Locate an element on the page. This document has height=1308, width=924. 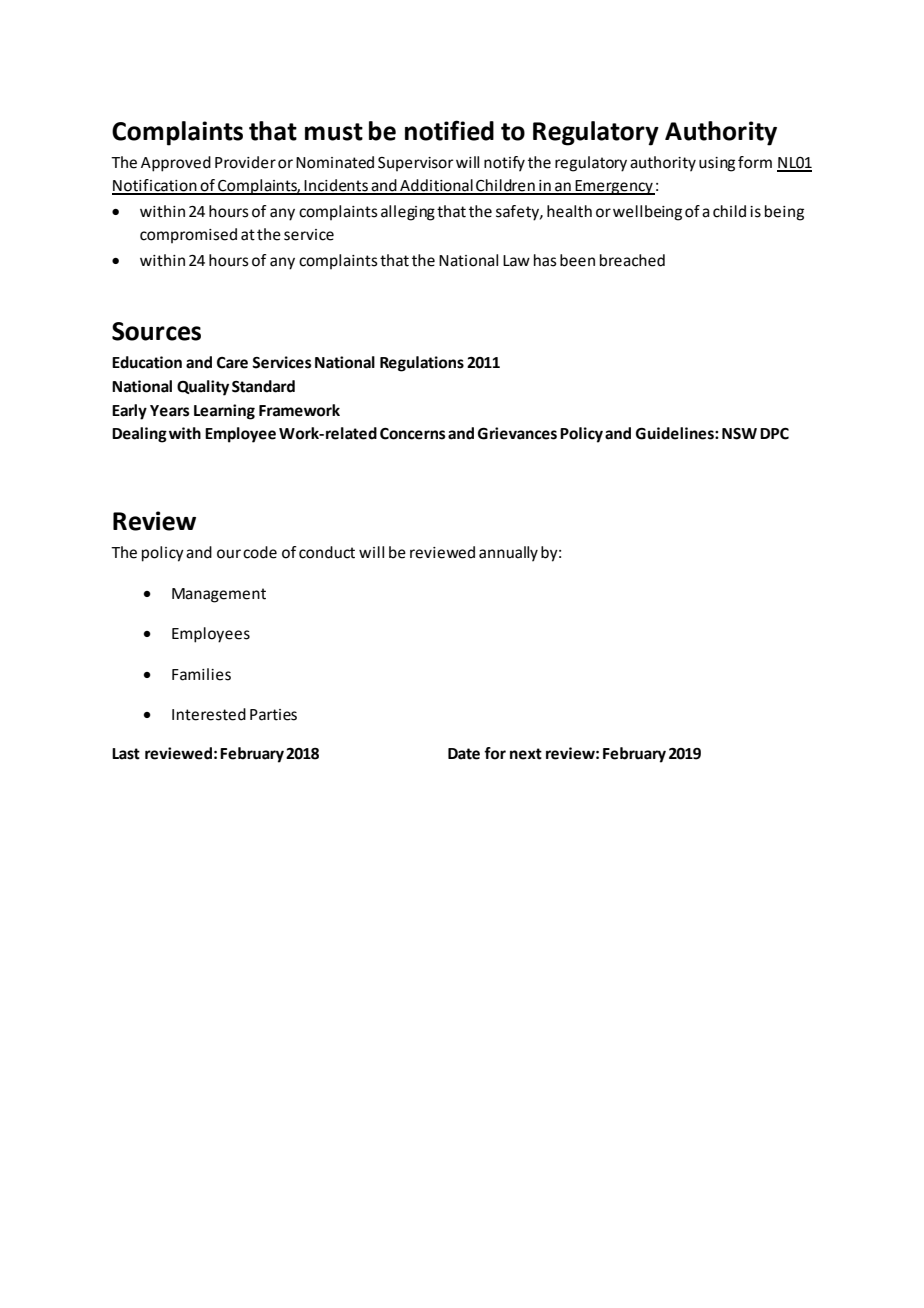
Approved is located at coordinates (176, 164).
